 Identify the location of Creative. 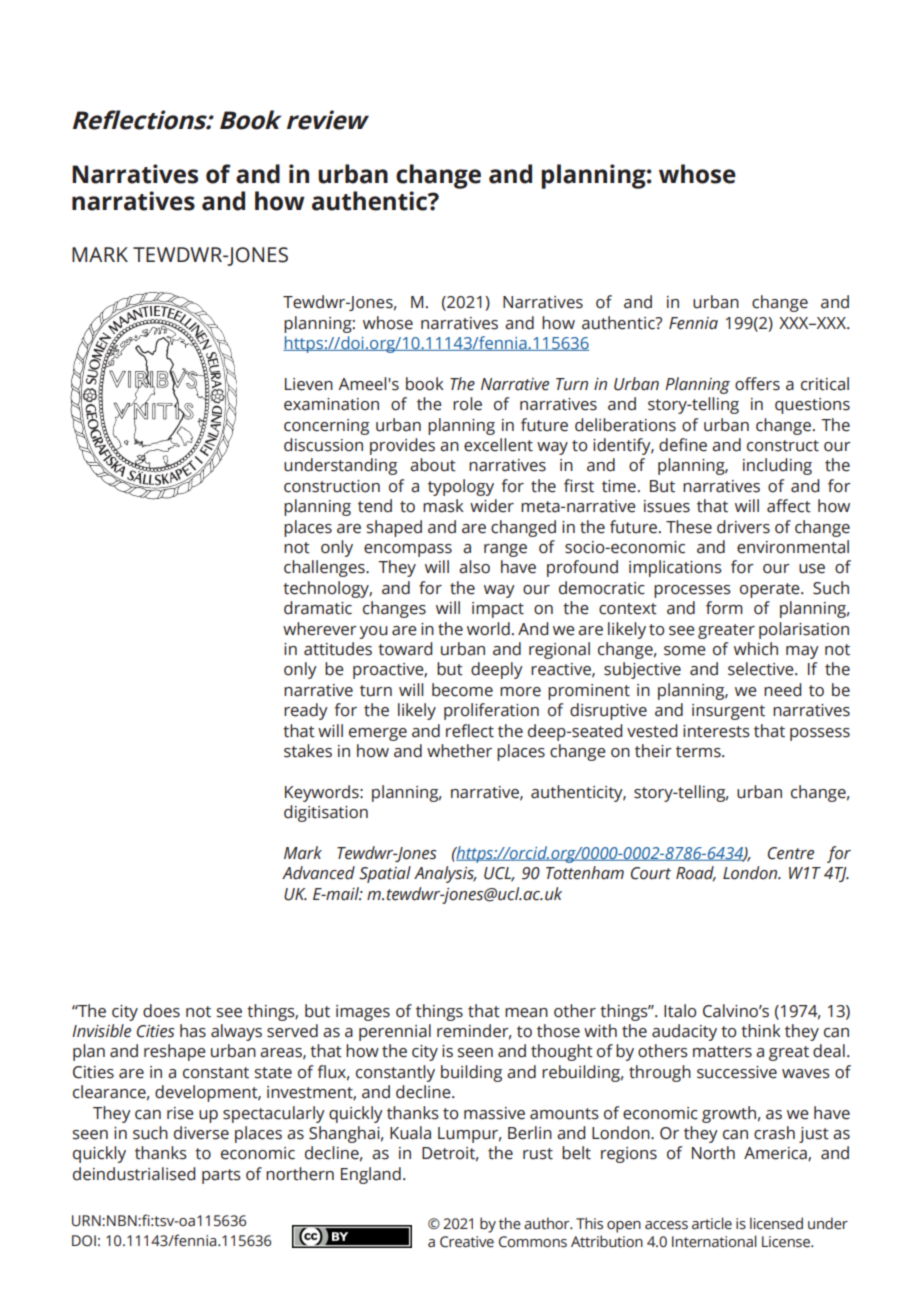
(467, 1242).
